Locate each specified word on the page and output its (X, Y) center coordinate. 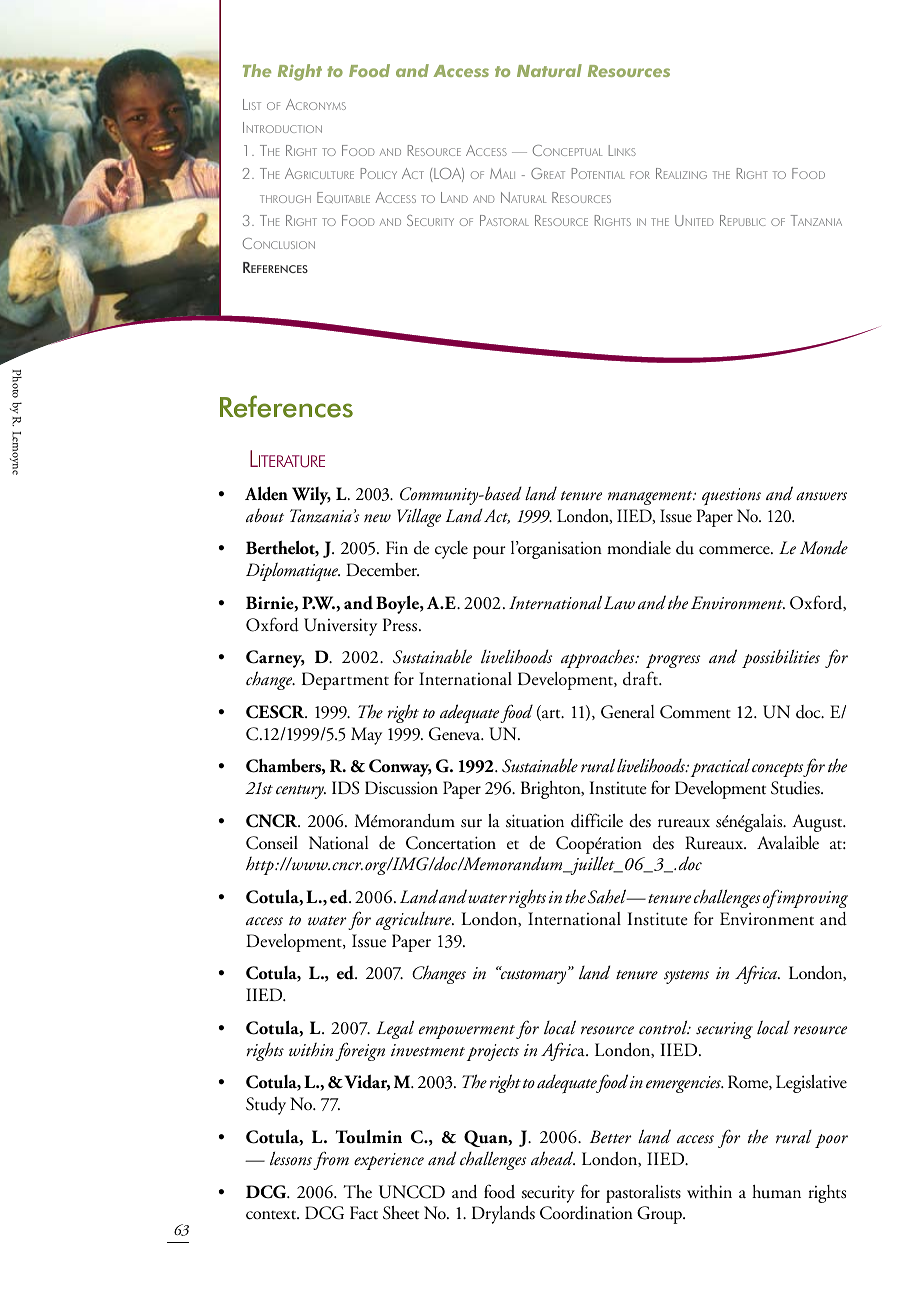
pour (489, 552)
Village (419, 517)
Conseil (272, 843)
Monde (824, 547)
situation (535, 821)
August (818, 823)
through (285, 199)
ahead (553, 1158)
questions (731, 497)
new (377, 518)
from (331, 1160)
